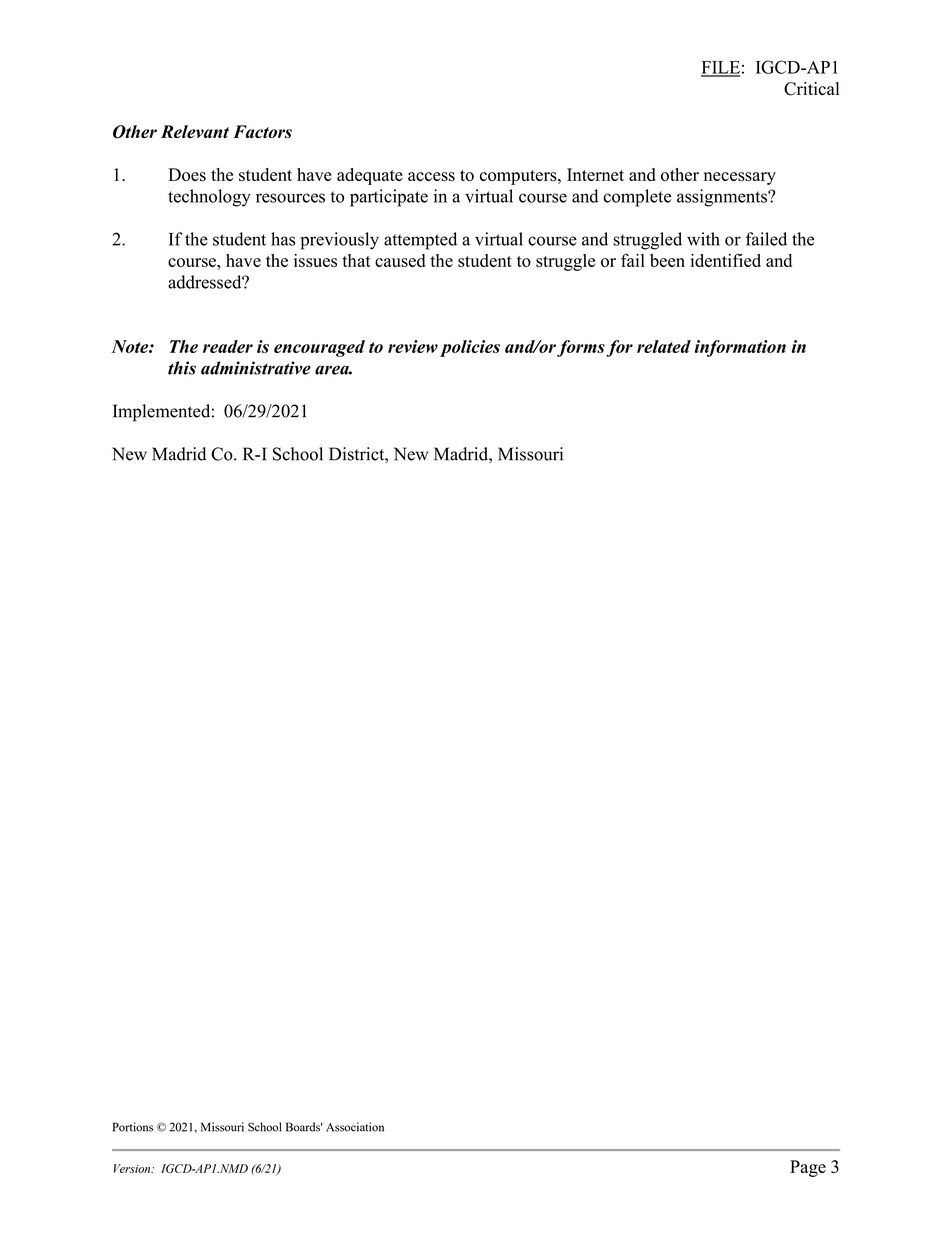  Describe the element at coordinates (195, 131) in the document. I see `Relevant` at that location.
